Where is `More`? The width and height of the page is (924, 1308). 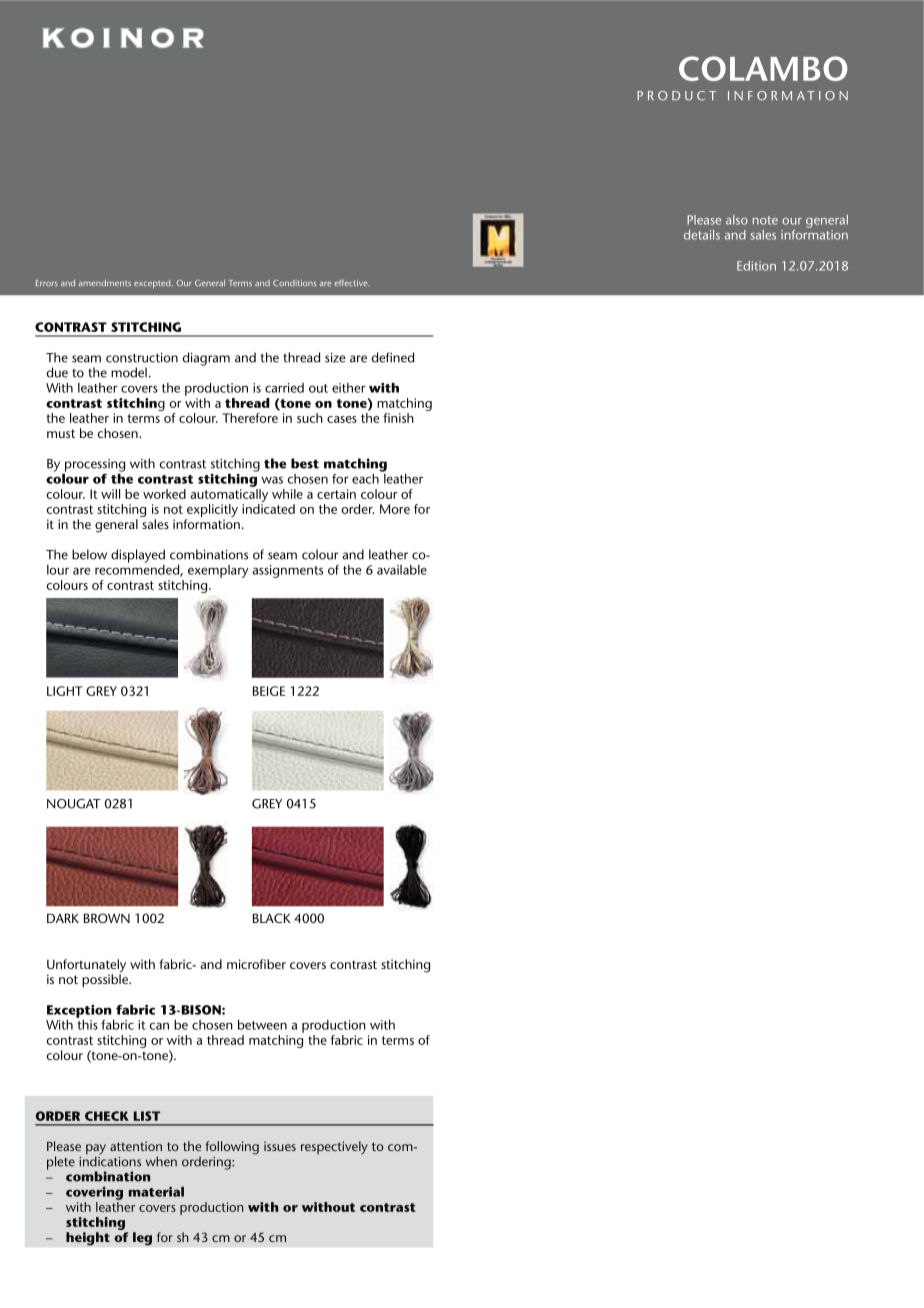 More is located at coordinates (395, 509).
